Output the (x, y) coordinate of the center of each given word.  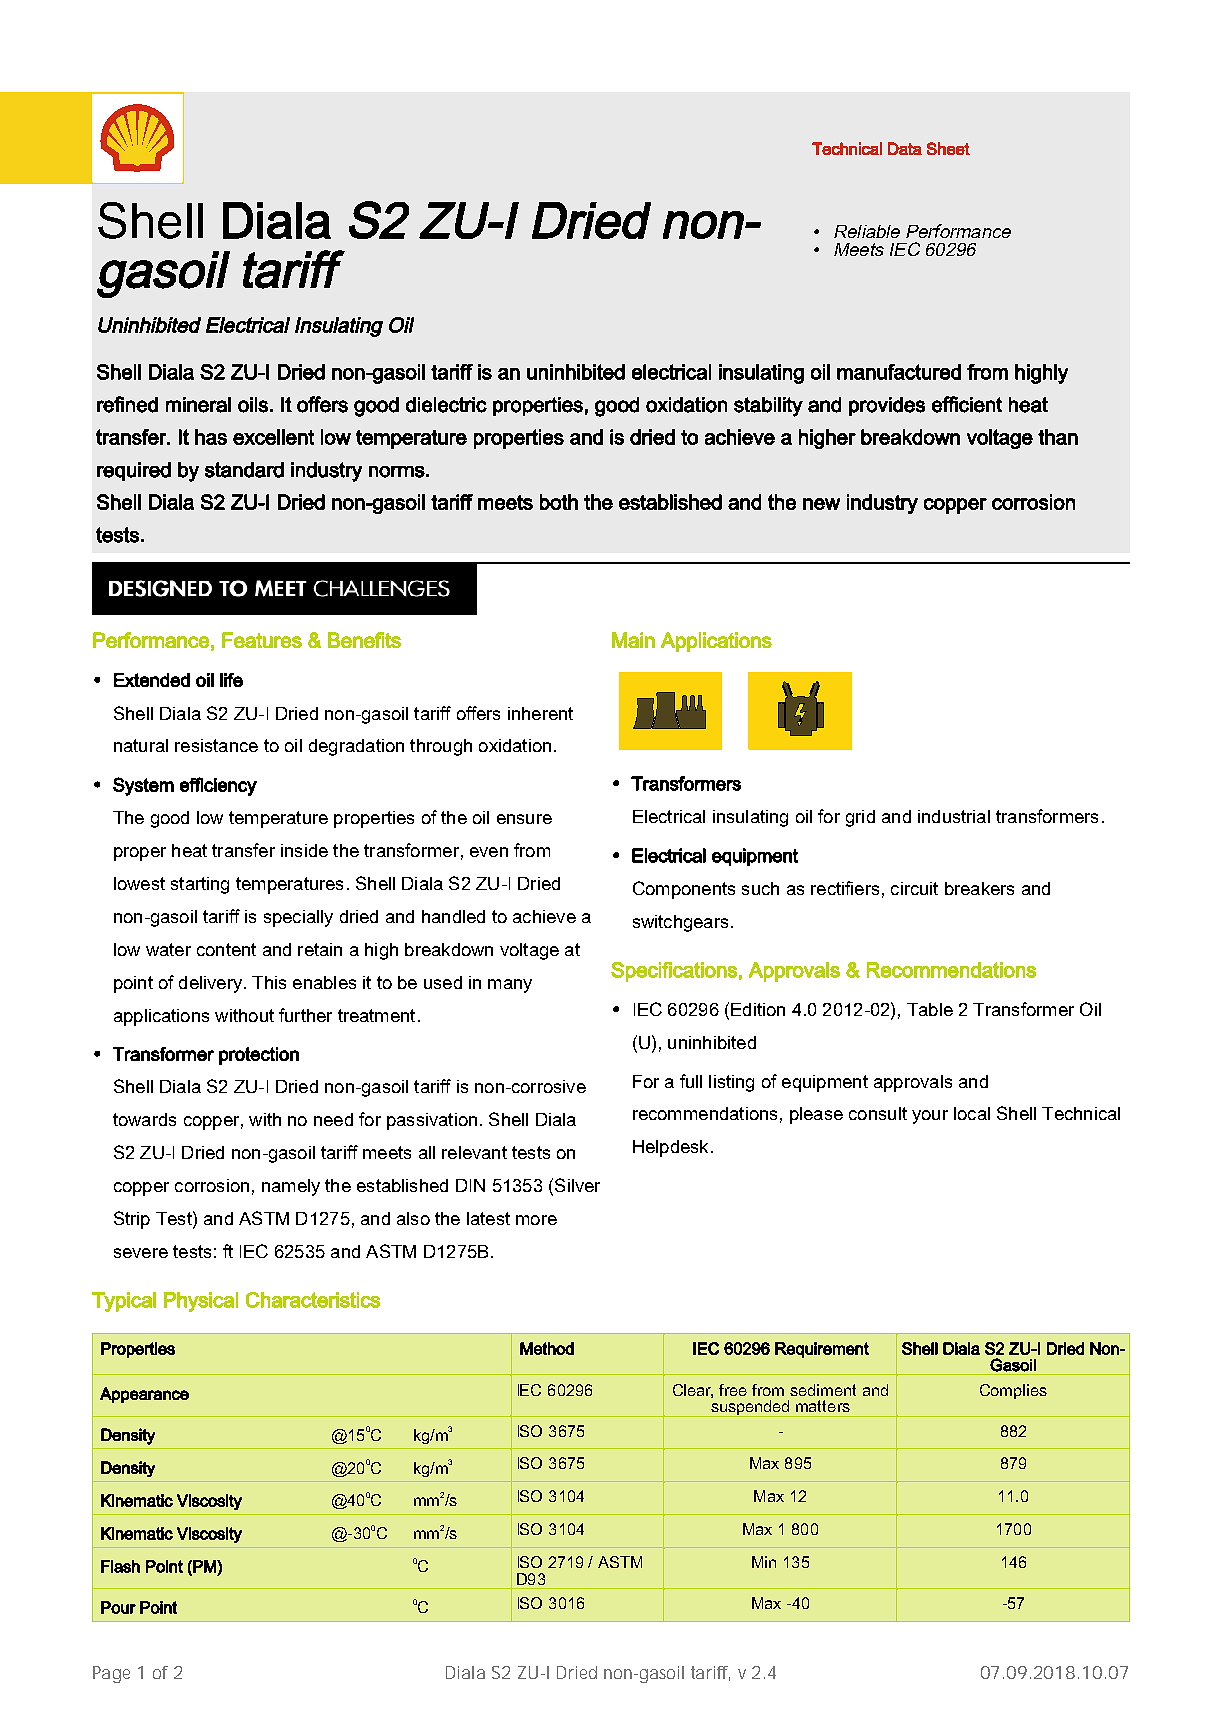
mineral (198, 405)
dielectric (446, 405)
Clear (693, 1391)
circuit (914, 888)
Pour (118, 1607)
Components (684, 890)
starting (200, 885)
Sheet (948, 148)
